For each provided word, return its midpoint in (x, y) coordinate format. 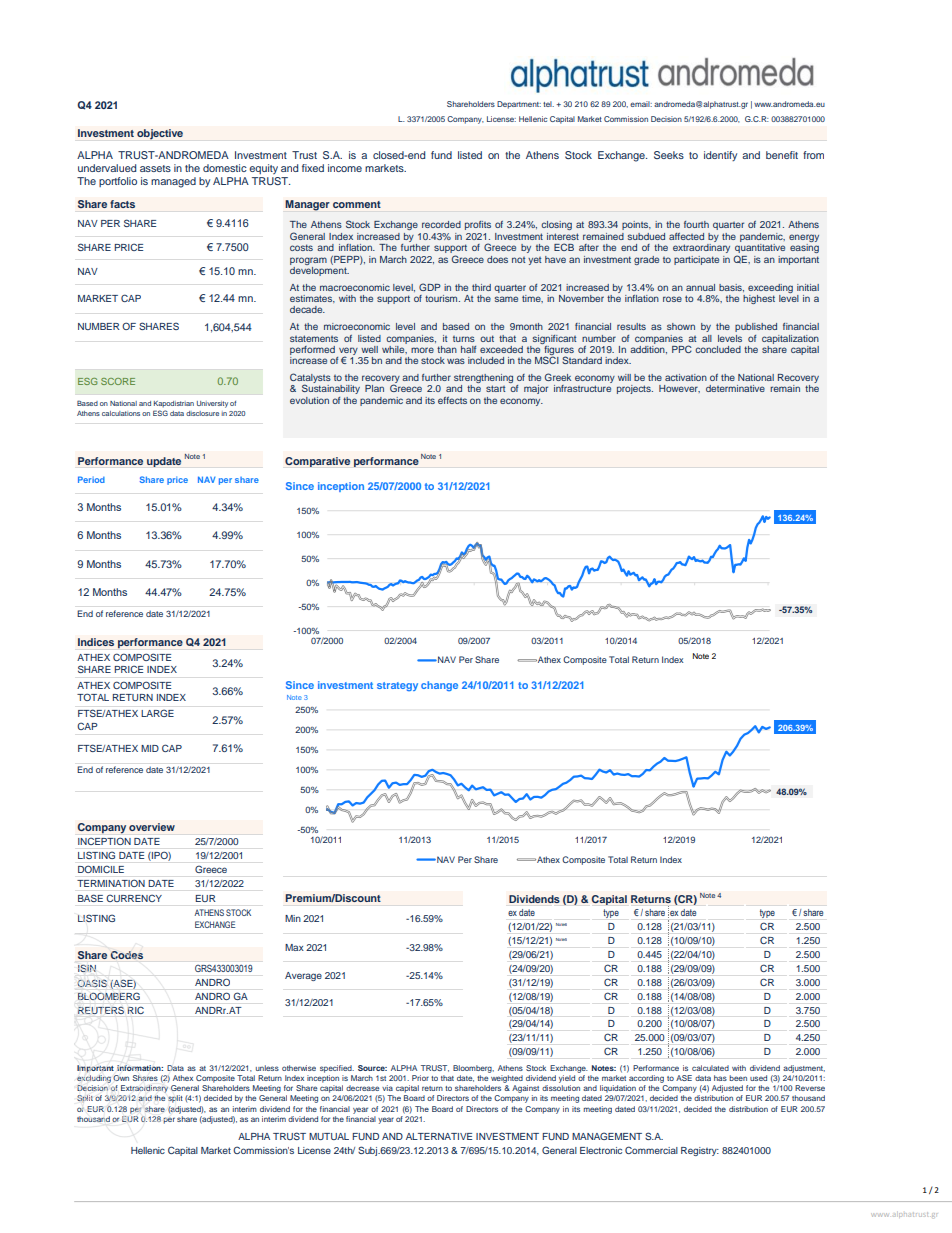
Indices (96, 642)
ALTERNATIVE (439, 1136)
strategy (397, 686)
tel (548, 104)
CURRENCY (134, 898)
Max (294, 947)
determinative (735, 388)
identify (720, 156)
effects (452, 400)
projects (635, 389)
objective (160, 134)
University (212, 404)
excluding (94, 1079)
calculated (710, 1068)
